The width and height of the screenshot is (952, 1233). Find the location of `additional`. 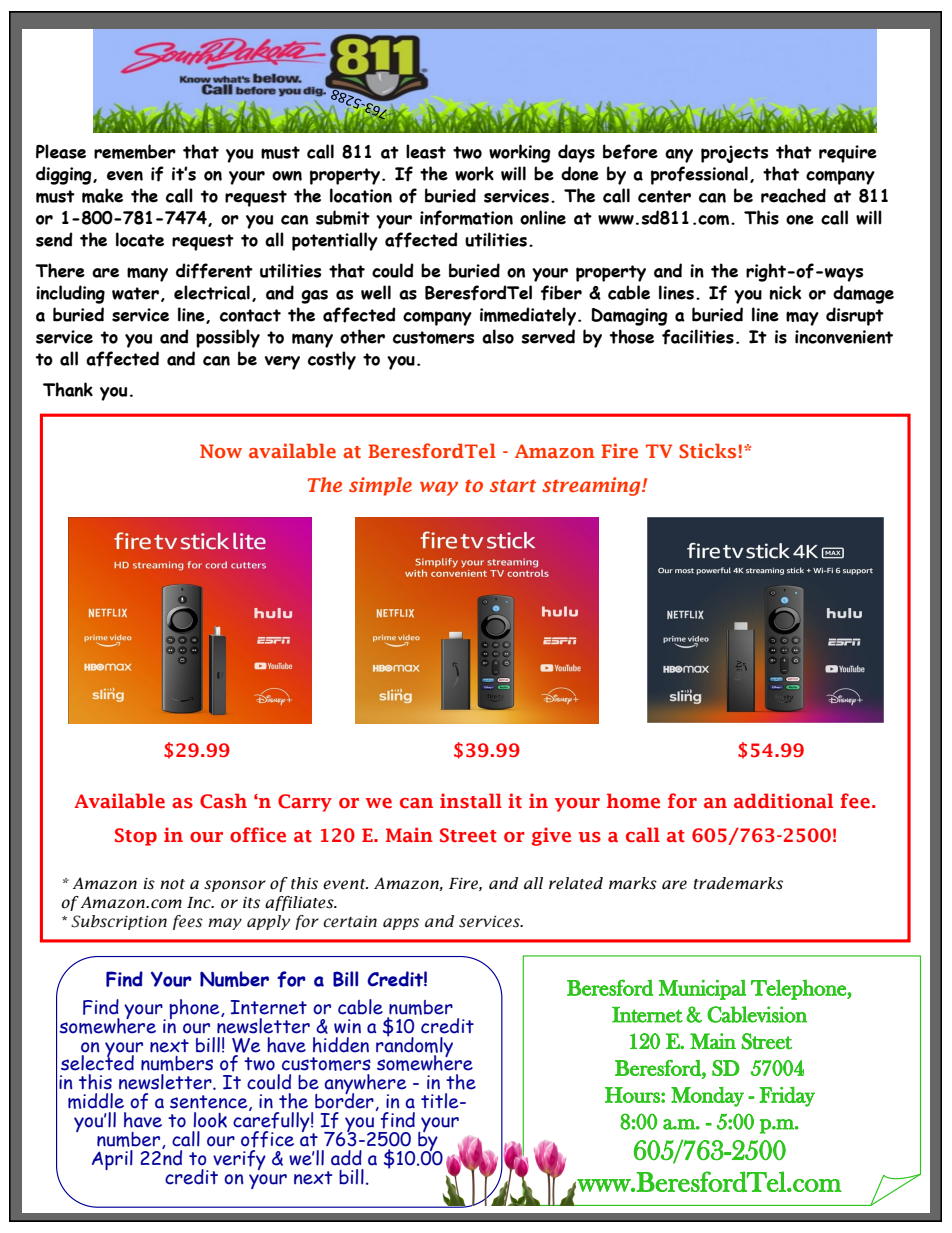

additional is located at coordinates (783, 801).
